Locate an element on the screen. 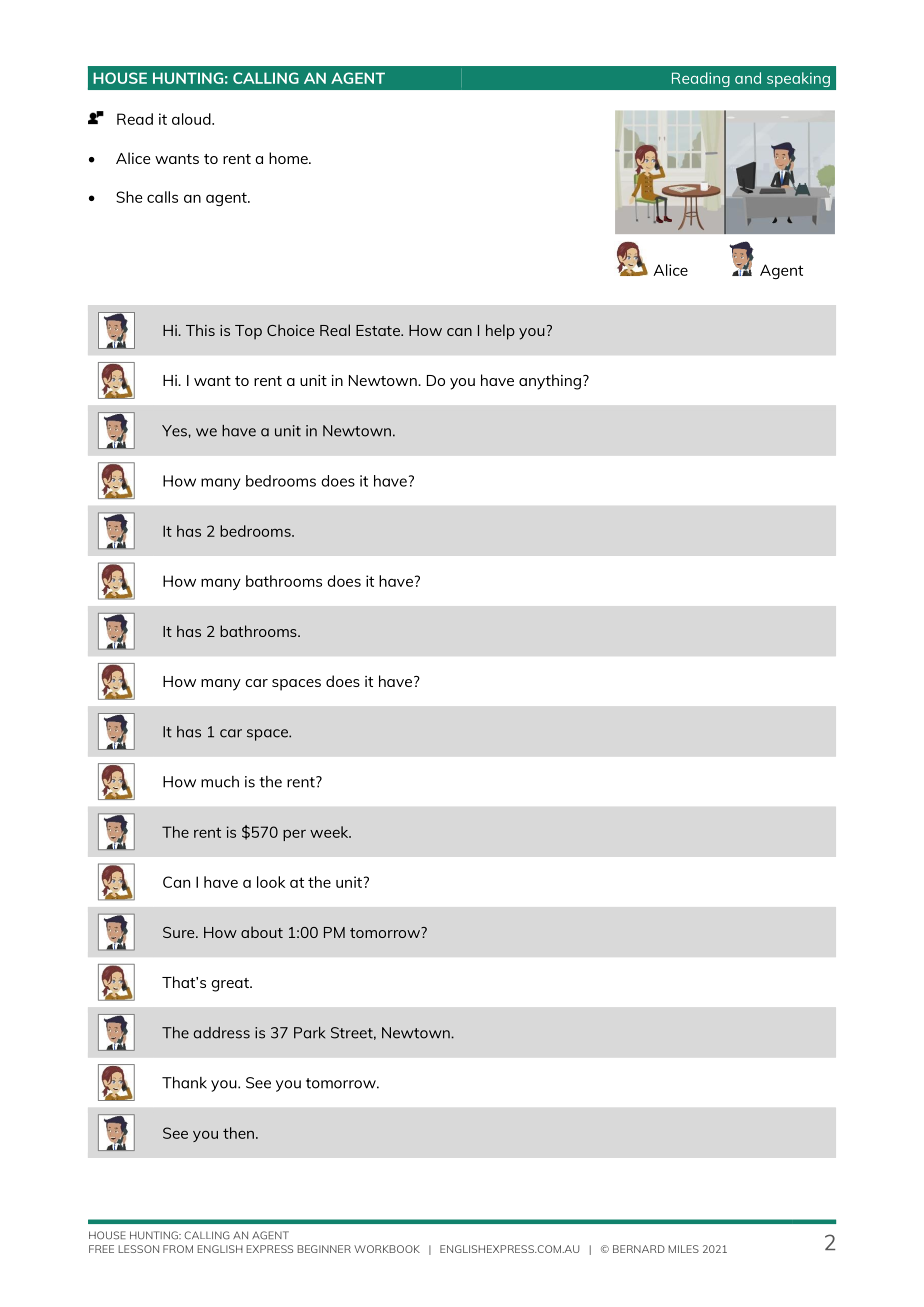  and is located at coordinates (748, 78).
